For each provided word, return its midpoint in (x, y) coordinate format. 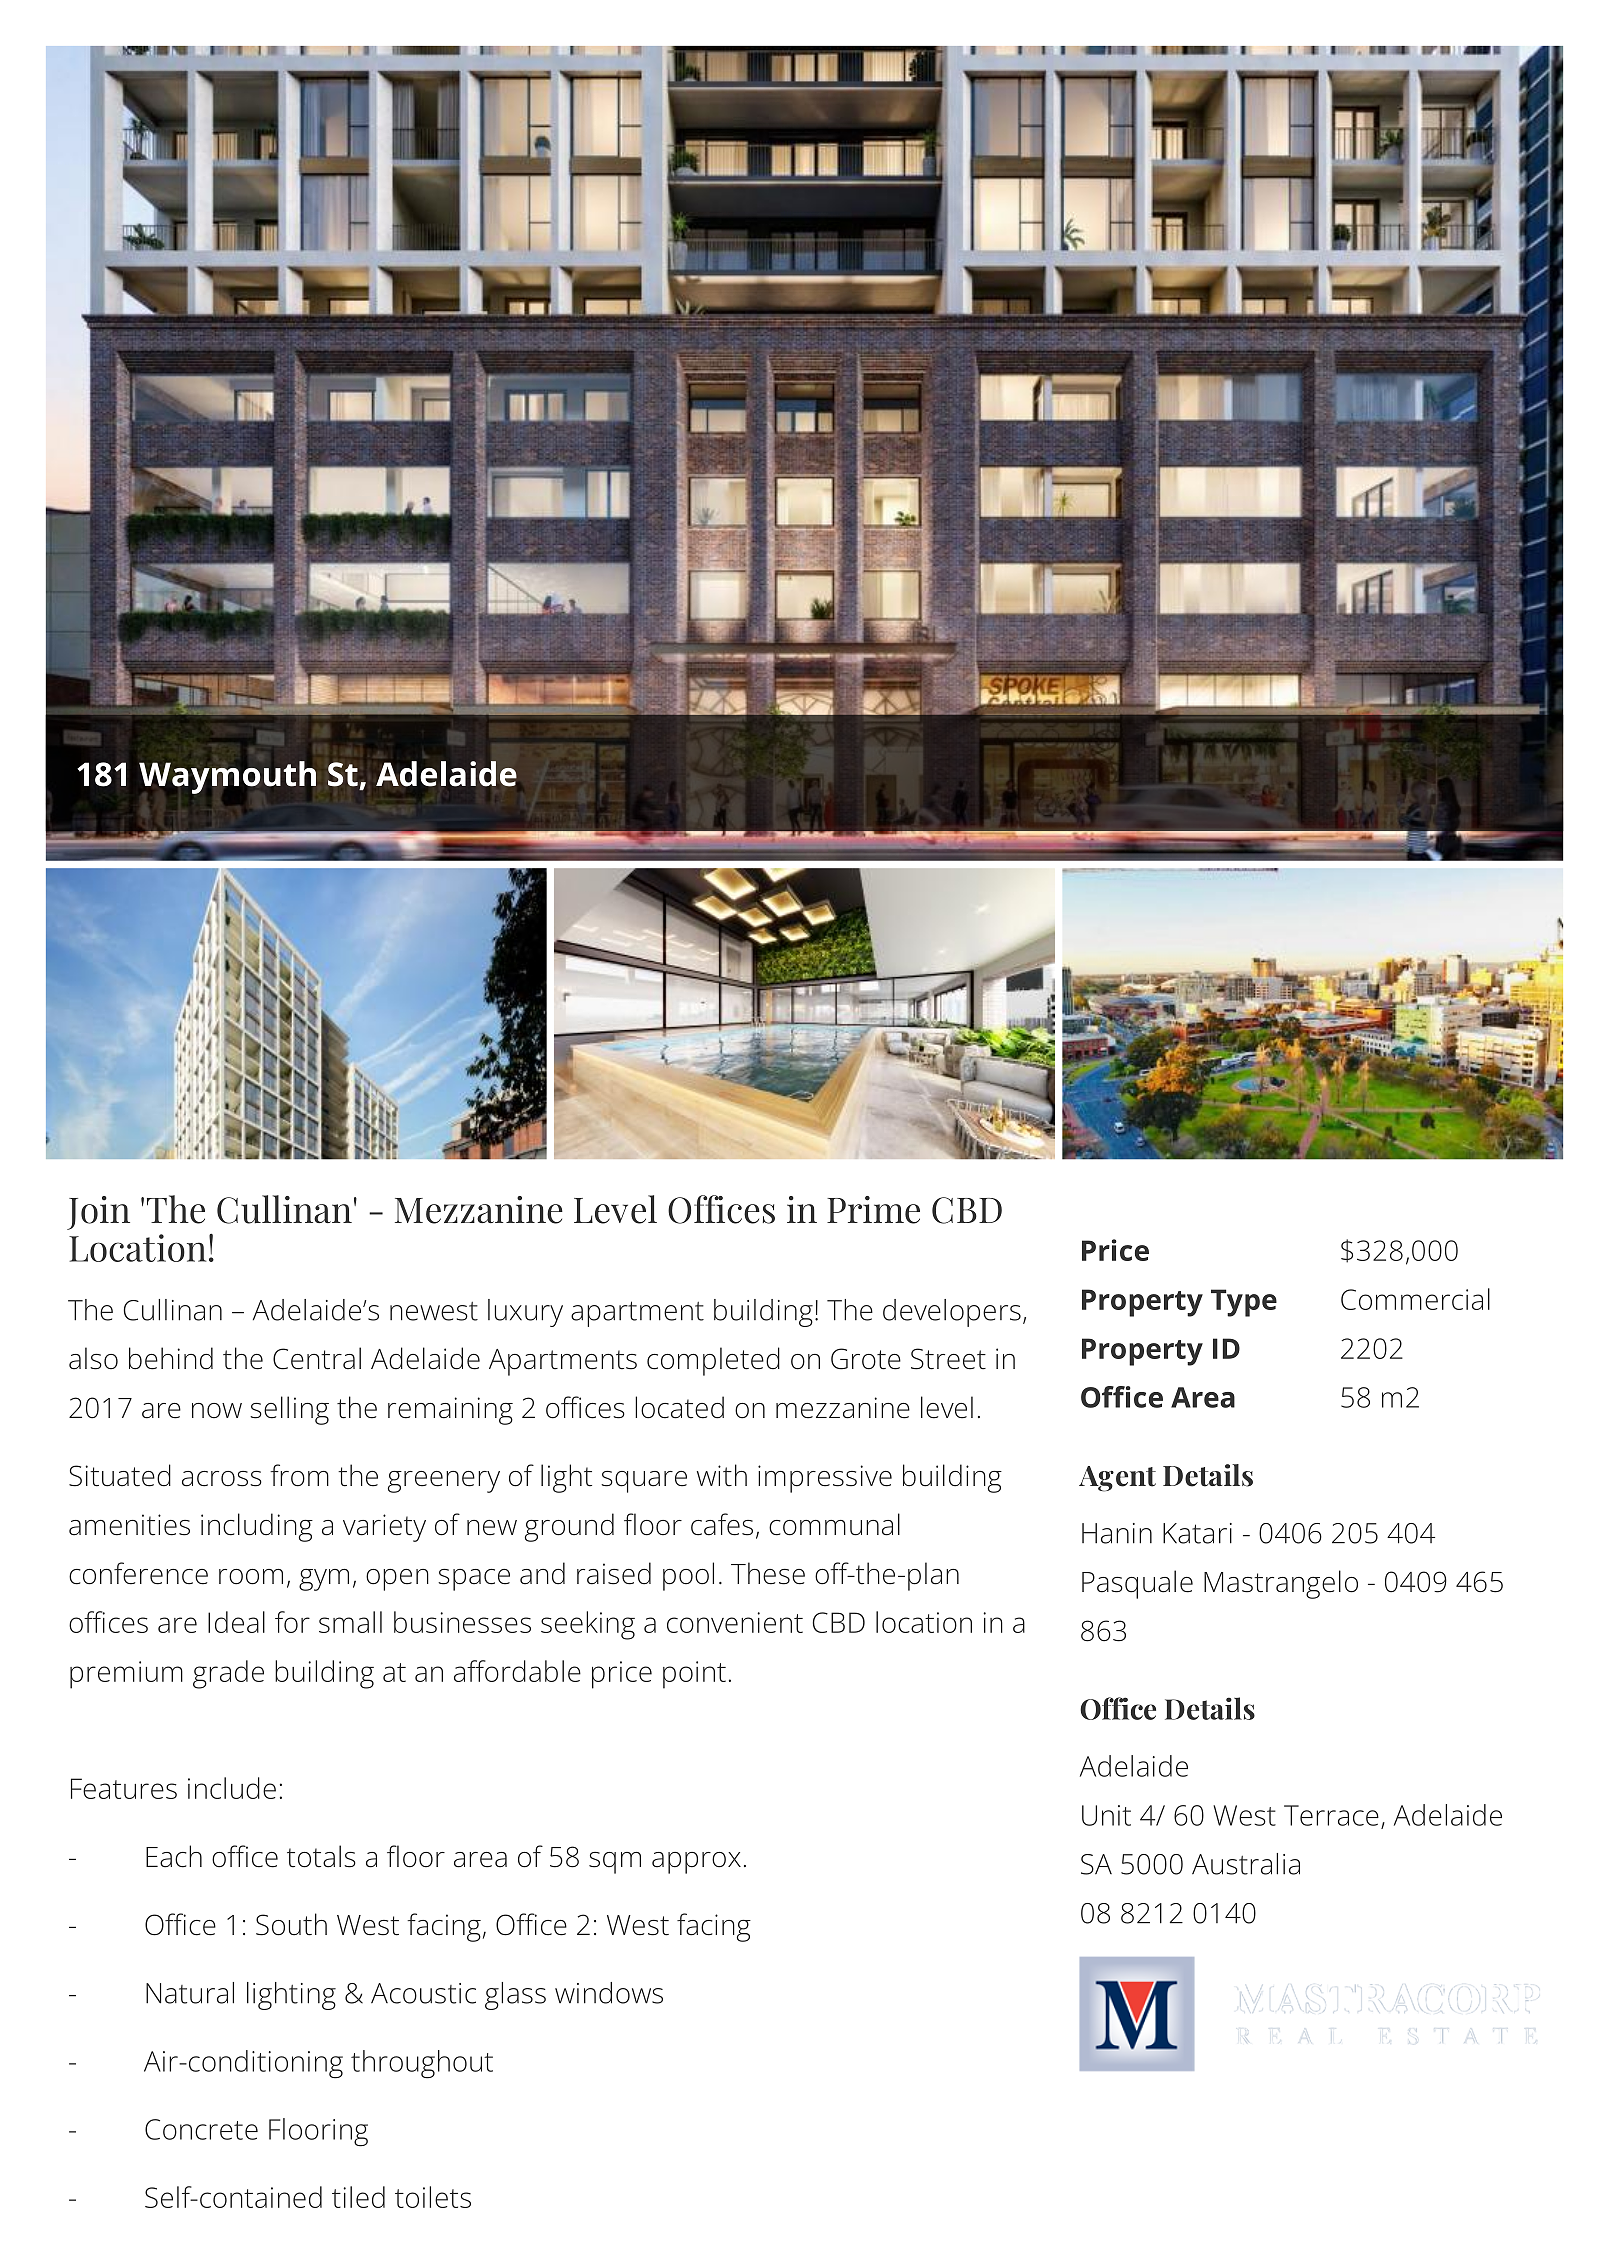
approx (696, 1863)
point (694, 1675)
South (291, 1924)
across (222, 1479)
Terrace (1331, 1815)
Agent (1117, 1479)
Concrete (201, 2129)
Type (1244, 1303)
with (722, 1475)
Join (98, 1213)
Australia (1246, 1864)
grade (228, 1674)
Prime (873, 1210)
